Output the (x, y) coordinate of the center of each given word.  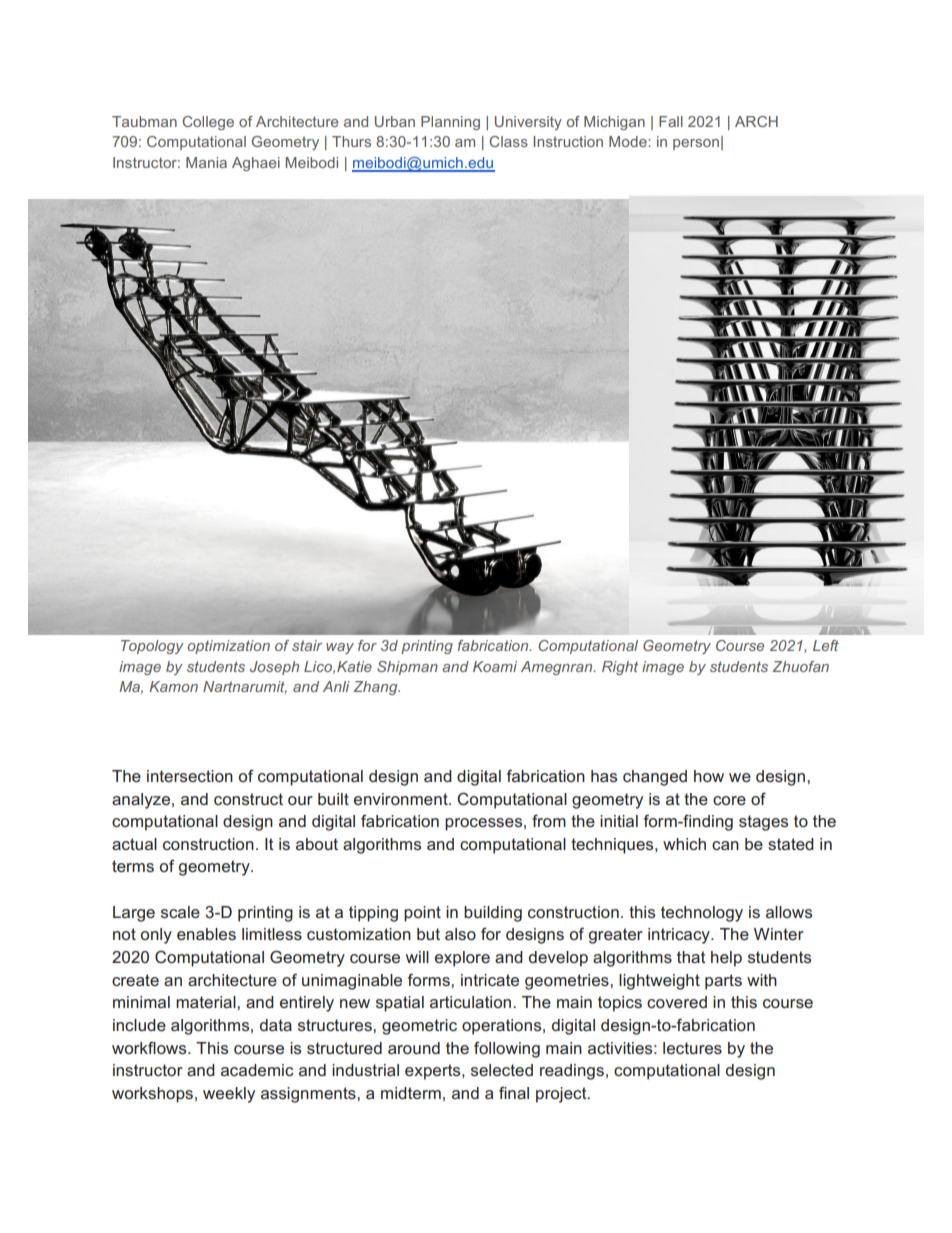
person (696, 144)
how (709, 776)
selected (502, 1070)
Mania (206, 162)
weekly (229, 1095)
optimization (228, 647)
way (340, 648)
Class (508, 141)
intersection (190, 776)
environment (402, 799)
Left (826, 645)
